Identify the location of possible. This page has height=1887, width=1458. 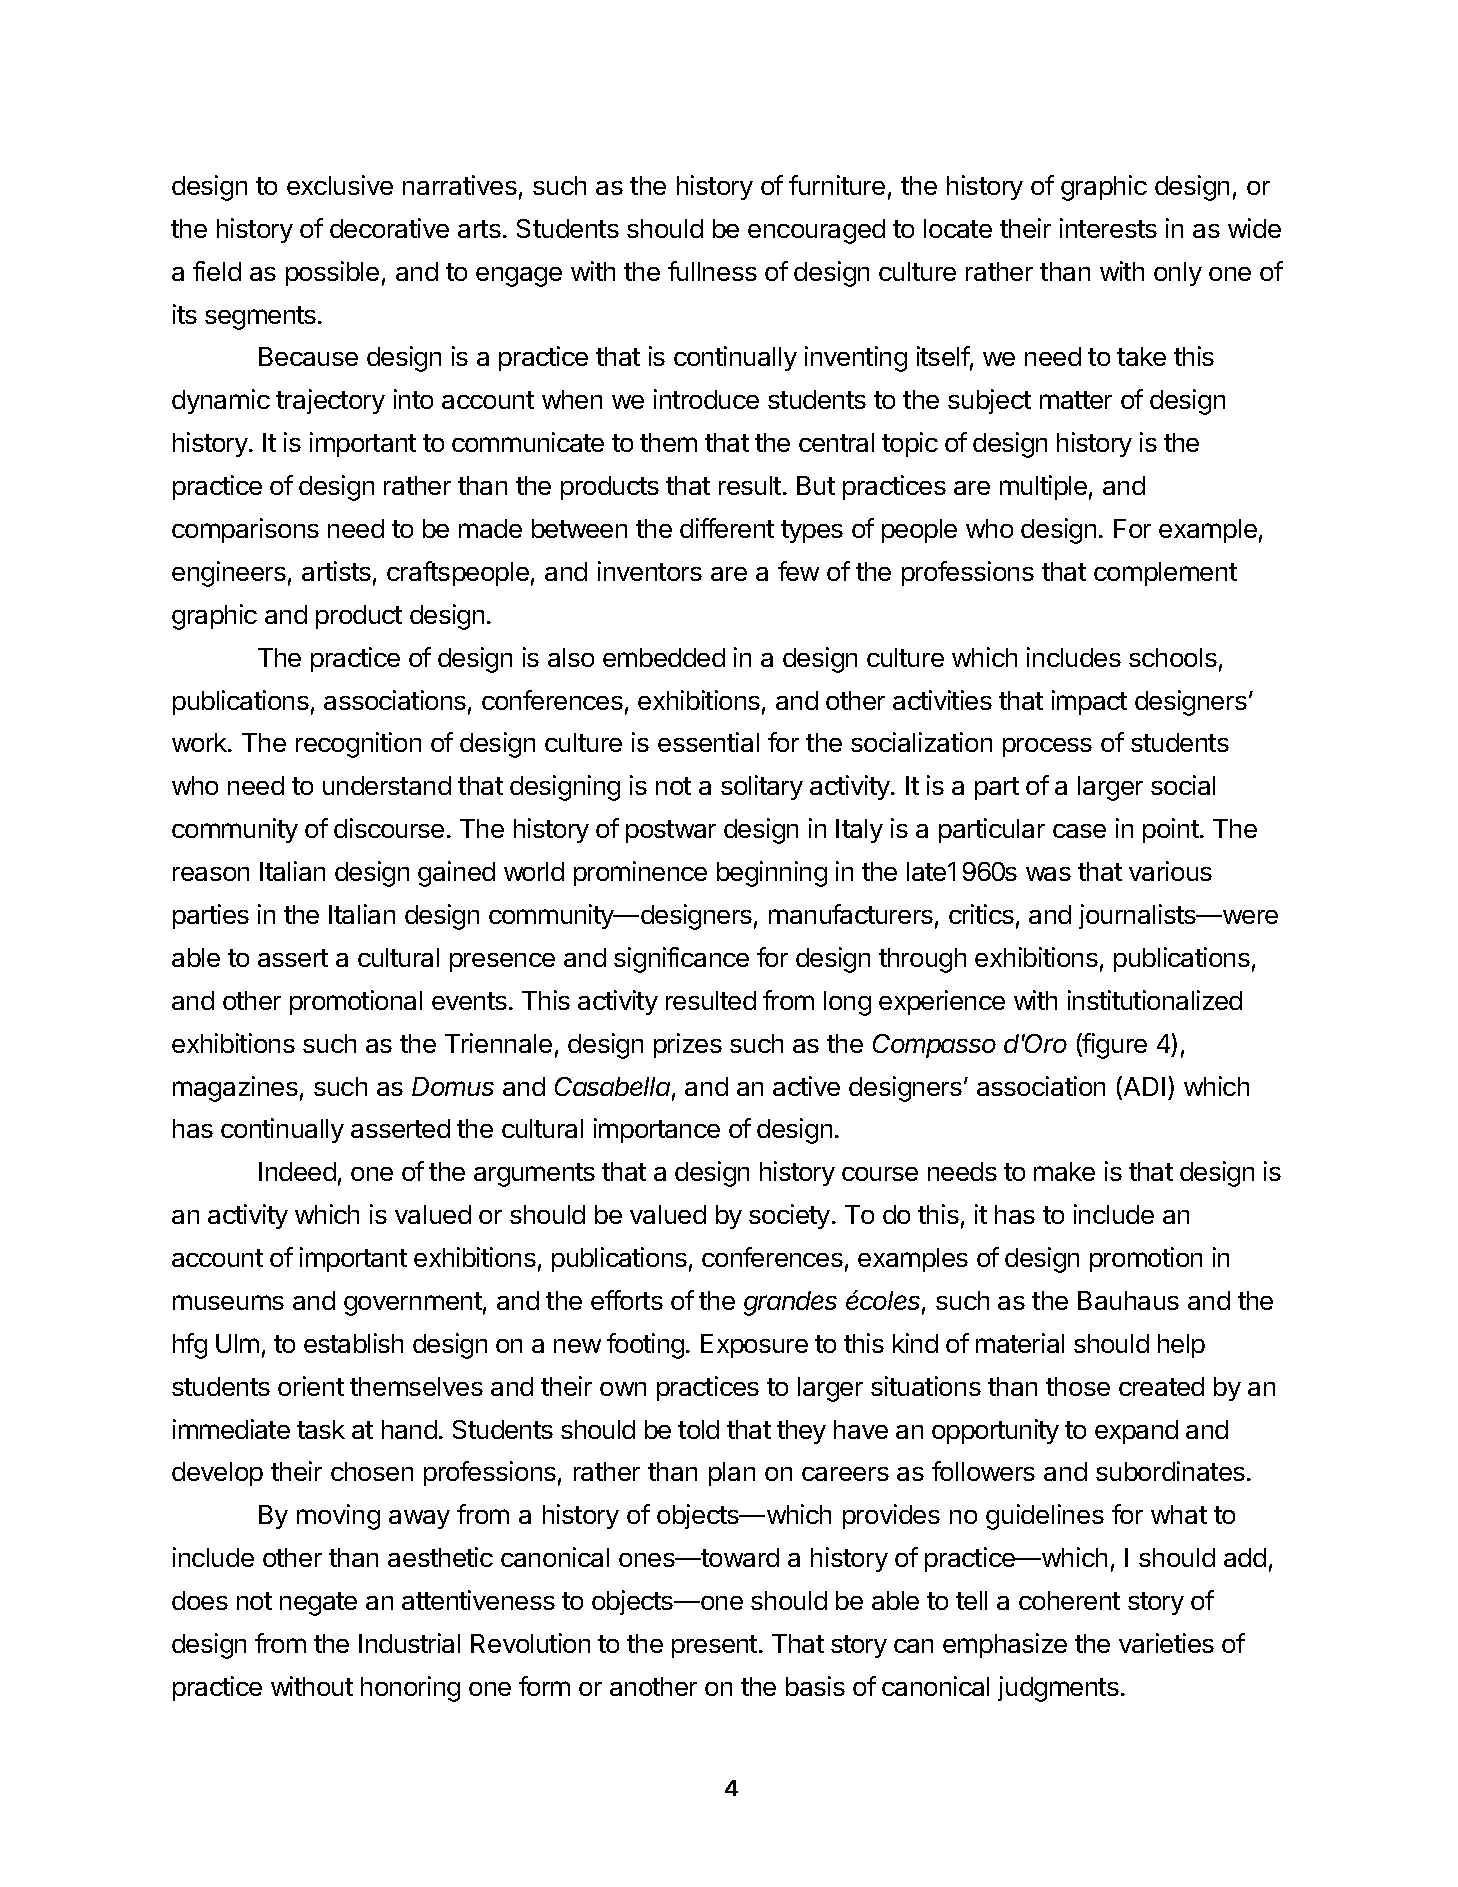
(332, 273).
